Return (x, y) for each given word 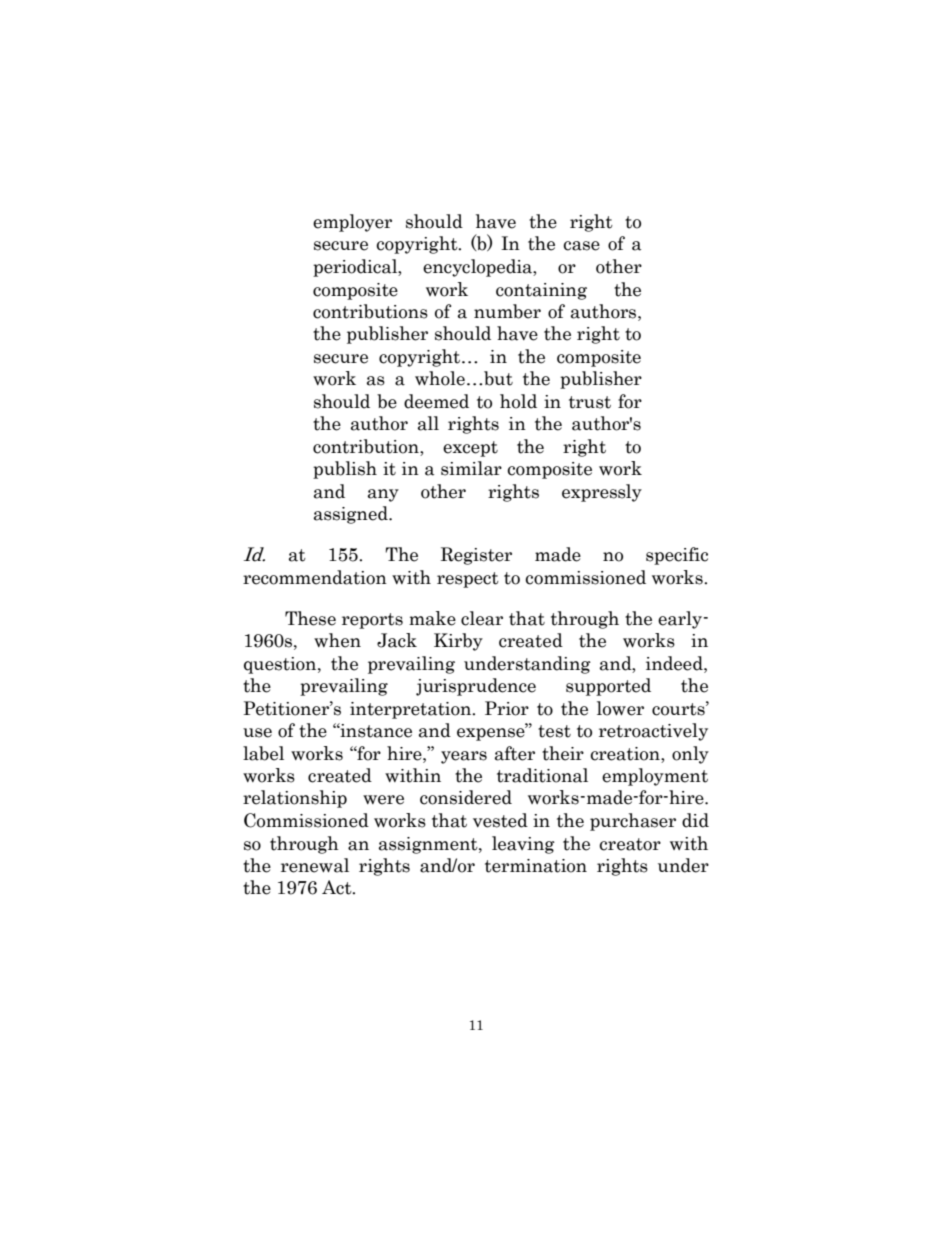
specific (677, 556)
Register (476, 556)
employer (352, 223)
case (581, 246)
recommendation (315, 577)
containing (541, 291)
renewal (315, 865)
